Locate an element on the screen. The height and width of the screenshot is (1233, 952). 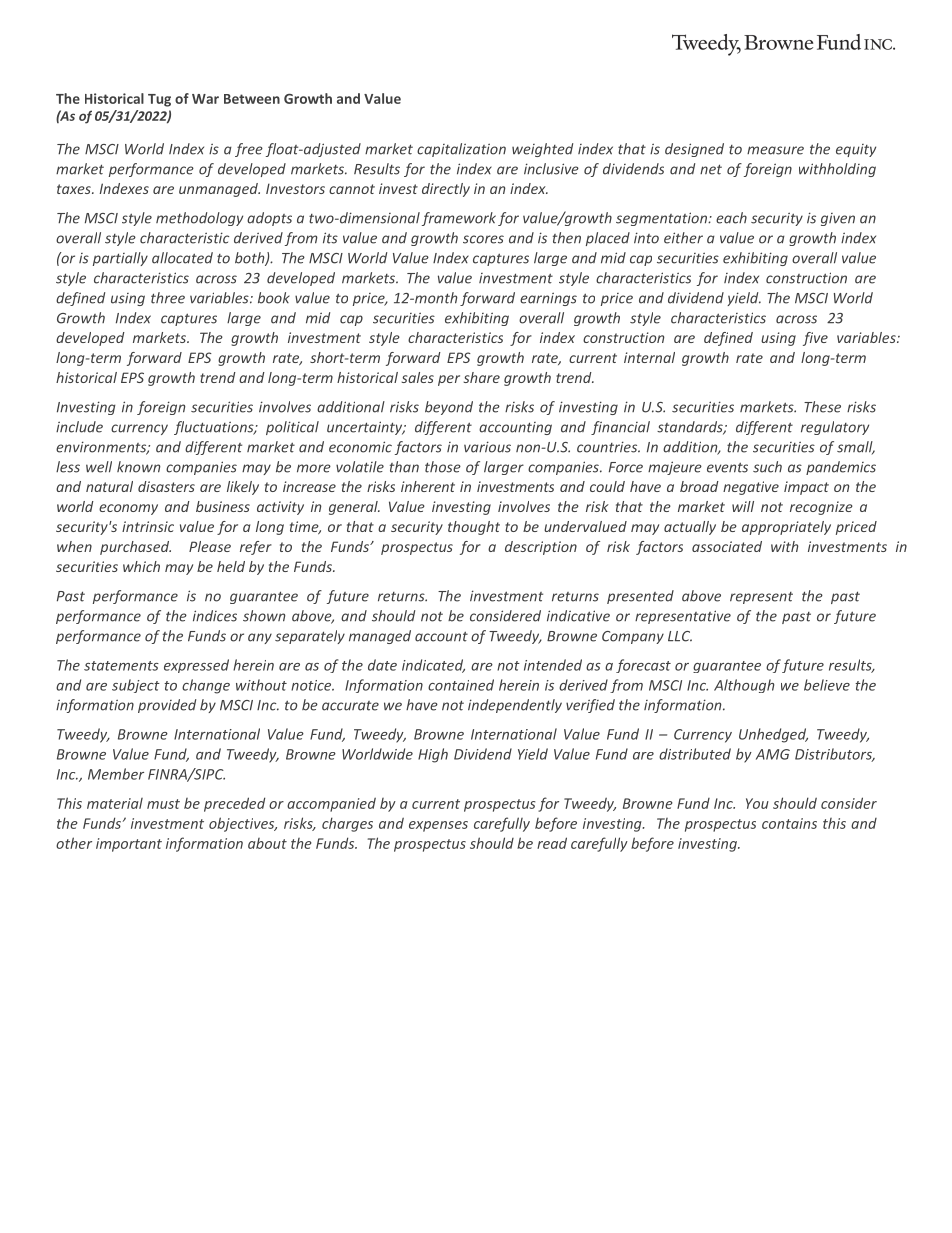
such is located at coordinates (767, 467).
